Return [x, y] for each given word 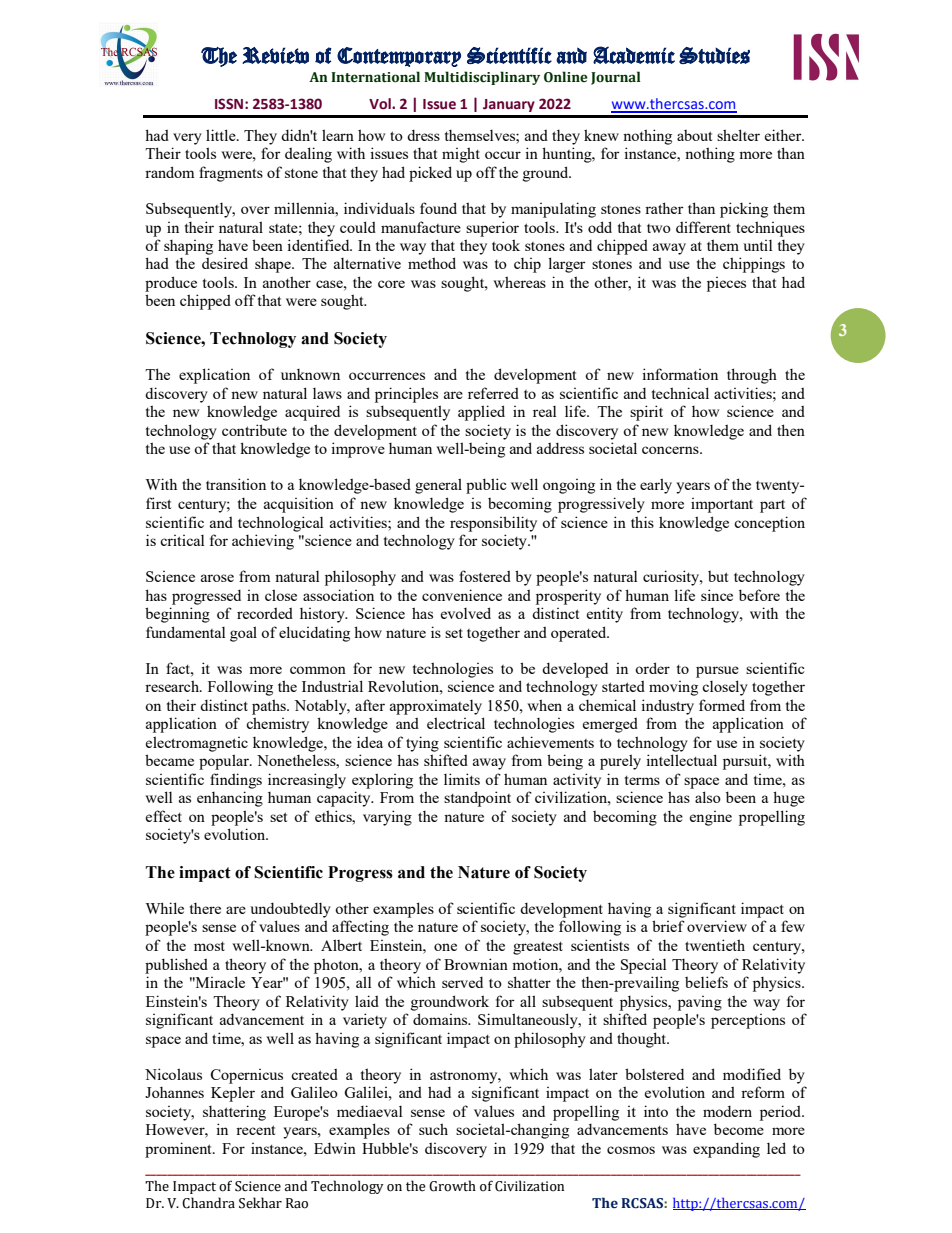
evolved [466, 613]
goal [243, 634]
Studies [714, 55]
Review [275, 55]
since [717, 595]
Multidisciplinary [482, 78]
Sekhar [260, 1203]
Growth [452, 1186]
